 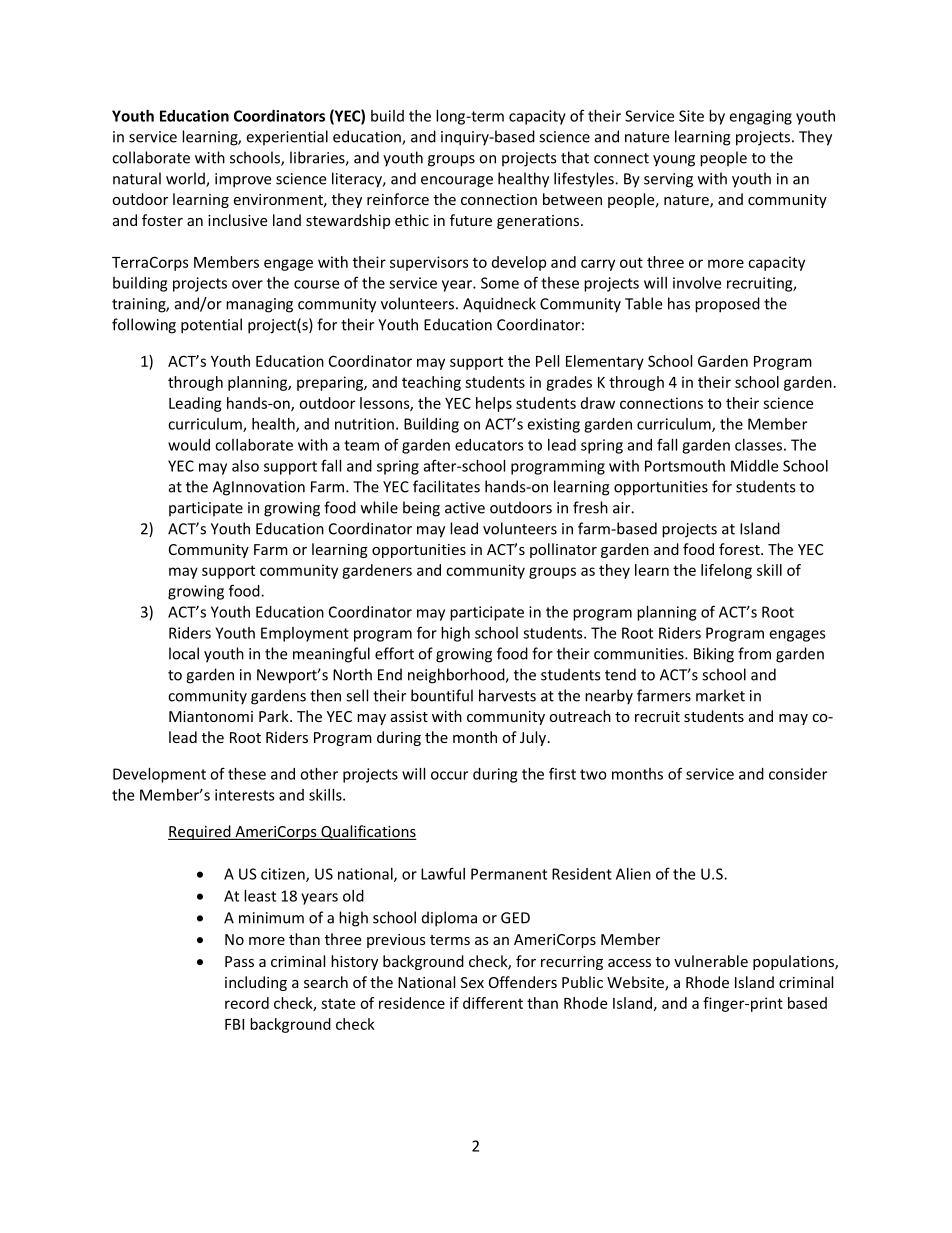 I want to click on Alien, so click(x=633, y=874).
